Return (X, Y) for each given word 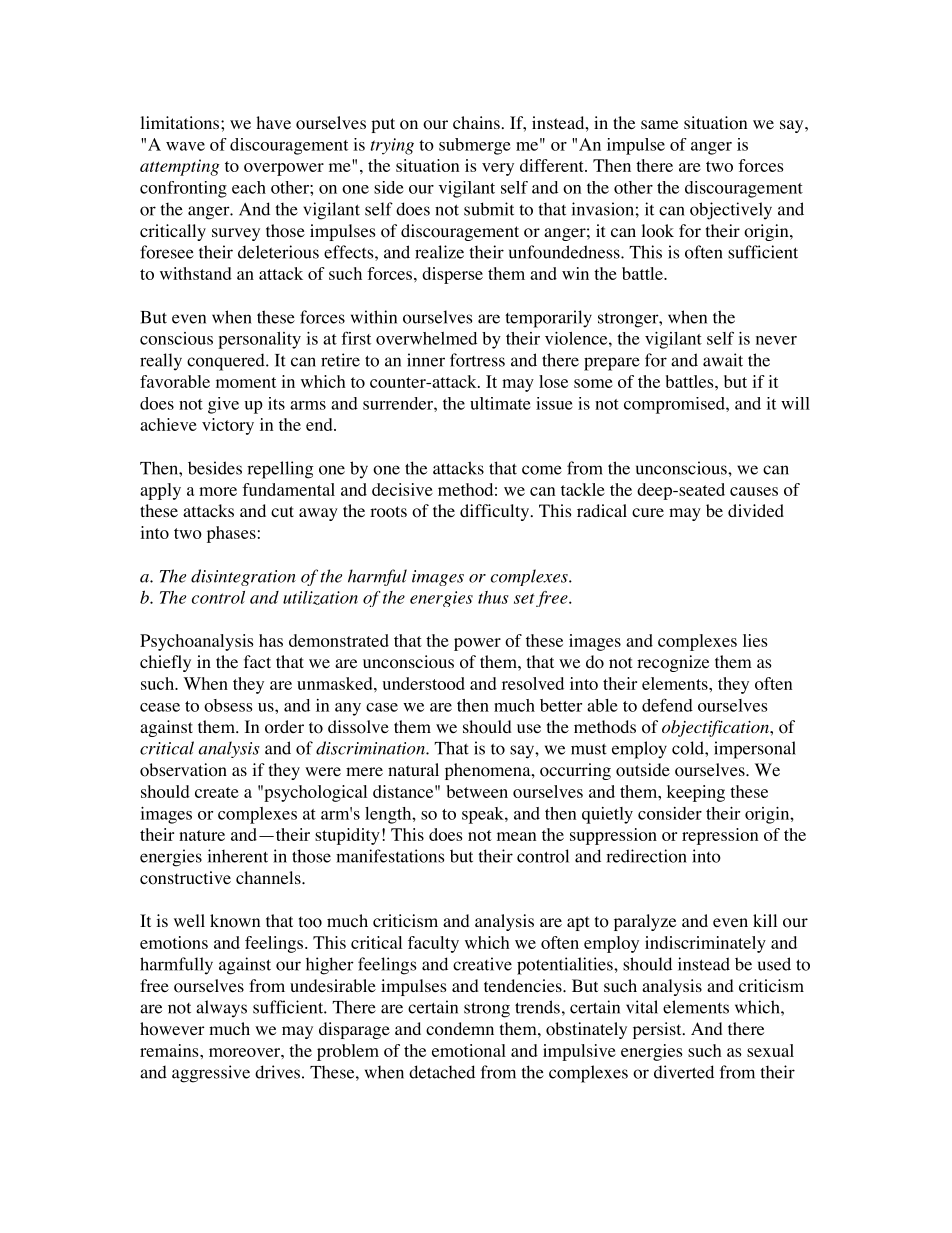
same (659, 124)
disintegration (243, 577)
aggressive (211, 1074)
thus (493, 597)
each (249, 187)
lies (755, 640)
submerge (475, 146)
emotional (469, 1050)
